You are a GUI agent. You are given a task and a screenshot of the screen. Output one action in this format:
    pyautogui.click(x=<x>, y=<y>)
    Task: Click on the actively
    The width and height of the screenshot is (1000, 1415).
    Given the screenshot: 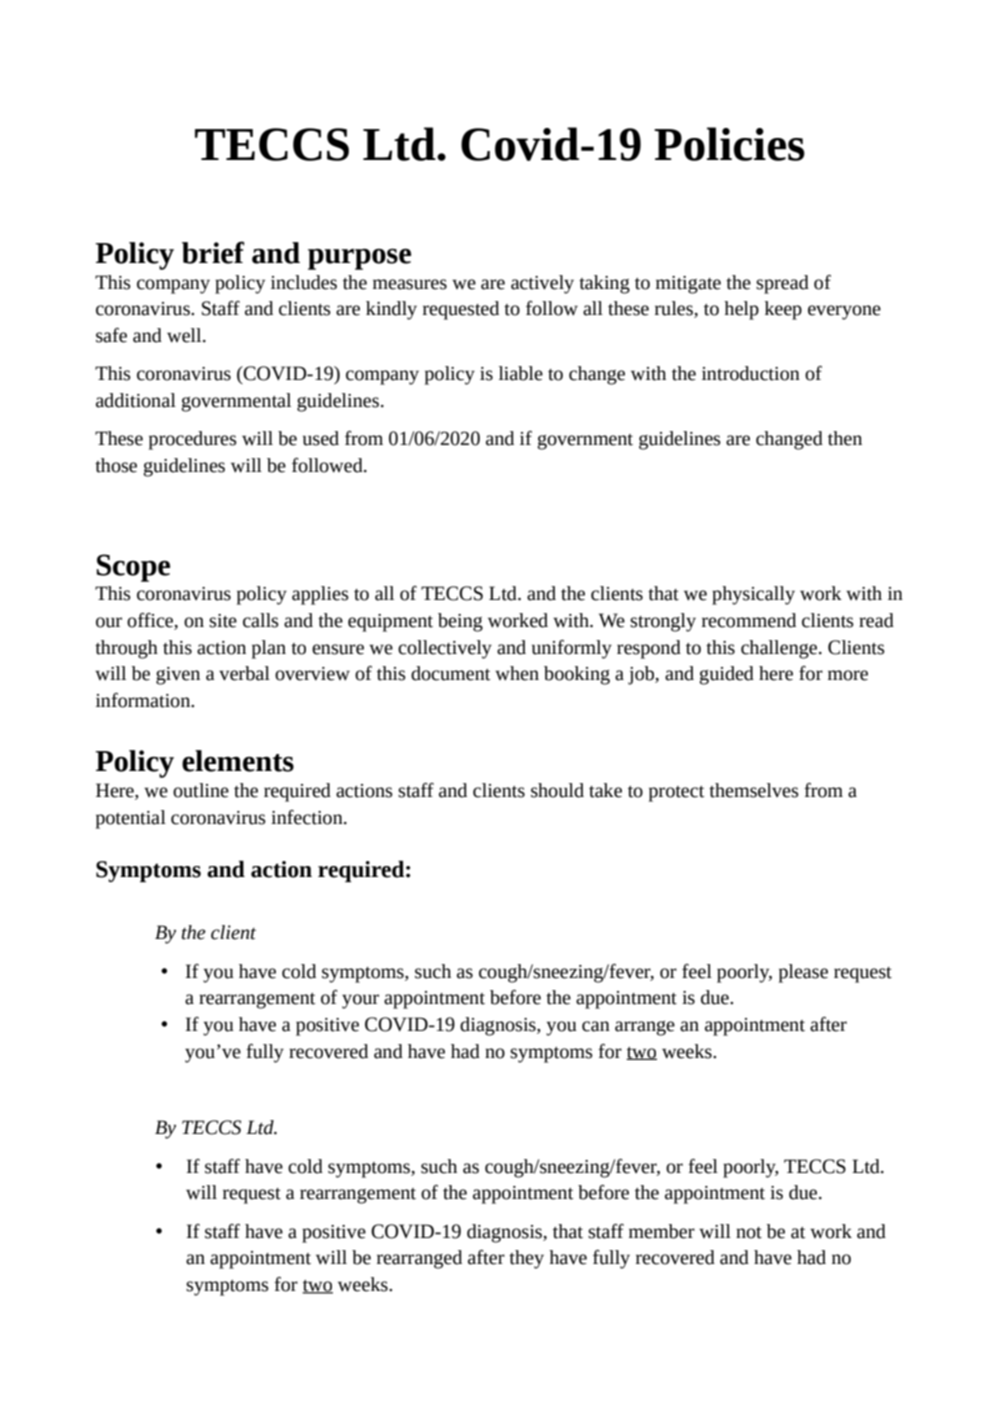 What is the action you would take?
    pyautogui.click(x=542, y=284)
